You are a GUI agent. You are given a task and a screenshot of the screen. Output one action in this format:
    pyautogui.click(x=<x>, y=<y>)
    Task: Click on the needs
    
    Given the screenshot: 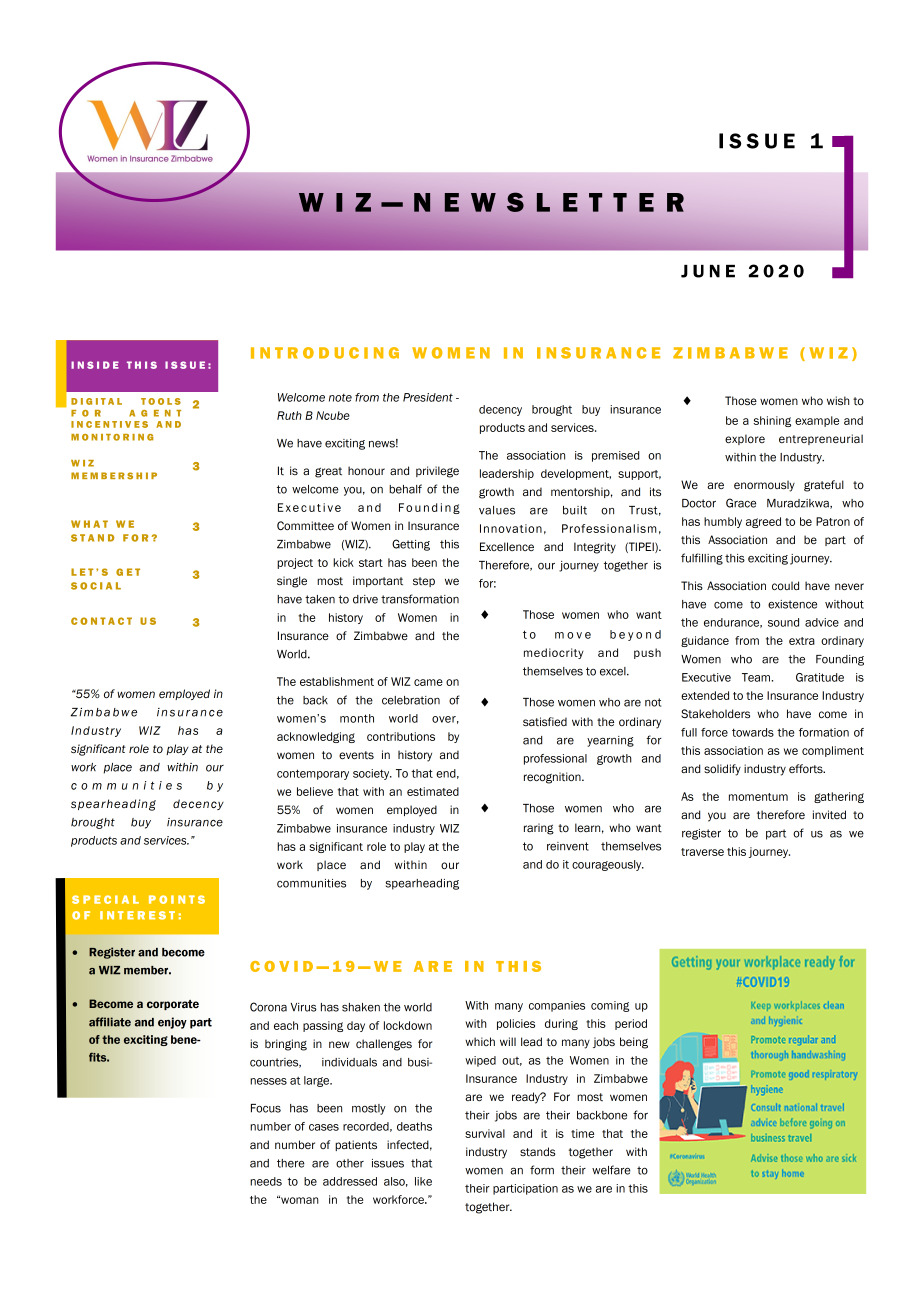 What is the action you would take?
    pyautogui.click(x=266, y=1181)
